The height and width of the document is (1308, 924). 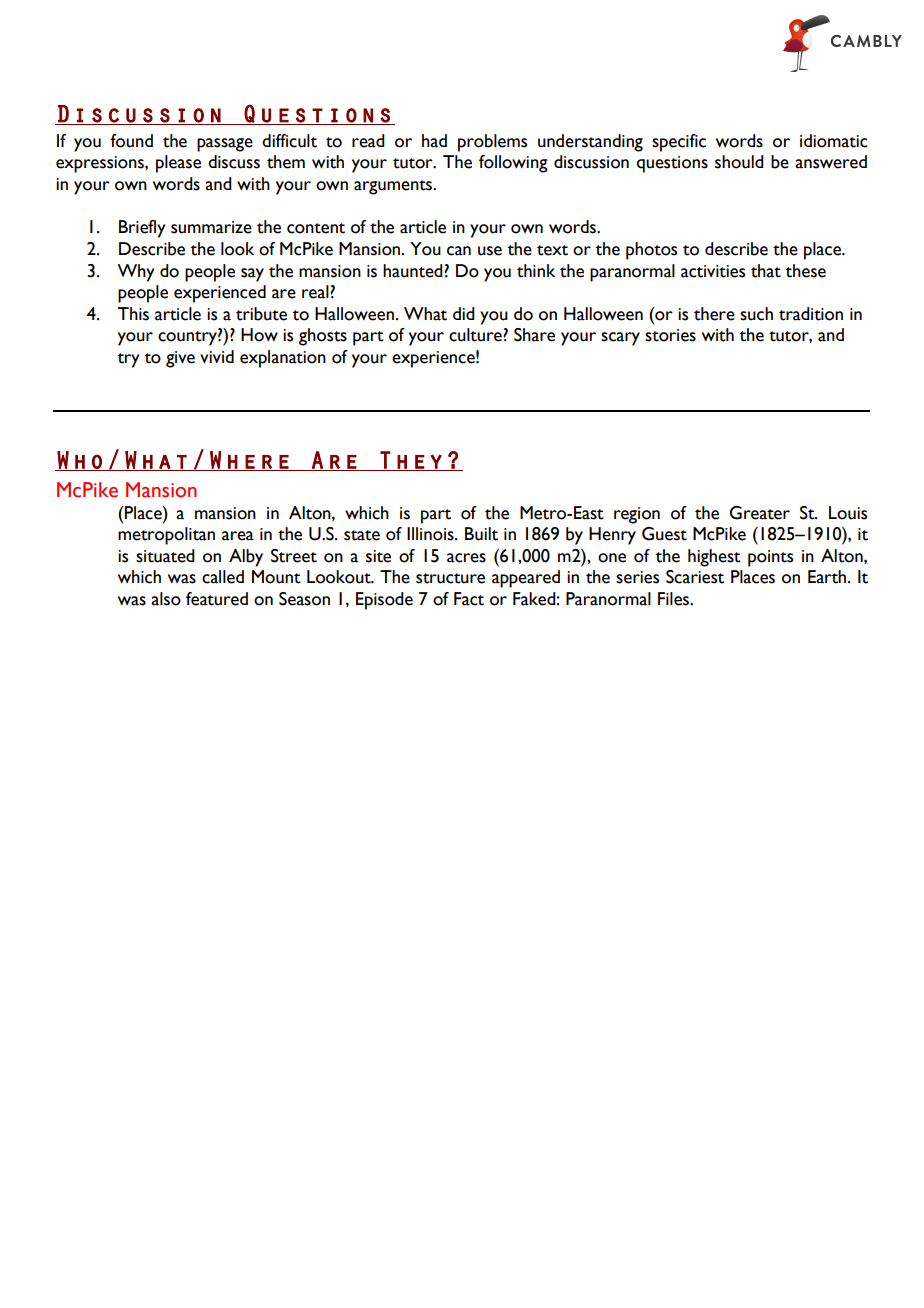 I want to click on structure, so click(x=450, y=578).
